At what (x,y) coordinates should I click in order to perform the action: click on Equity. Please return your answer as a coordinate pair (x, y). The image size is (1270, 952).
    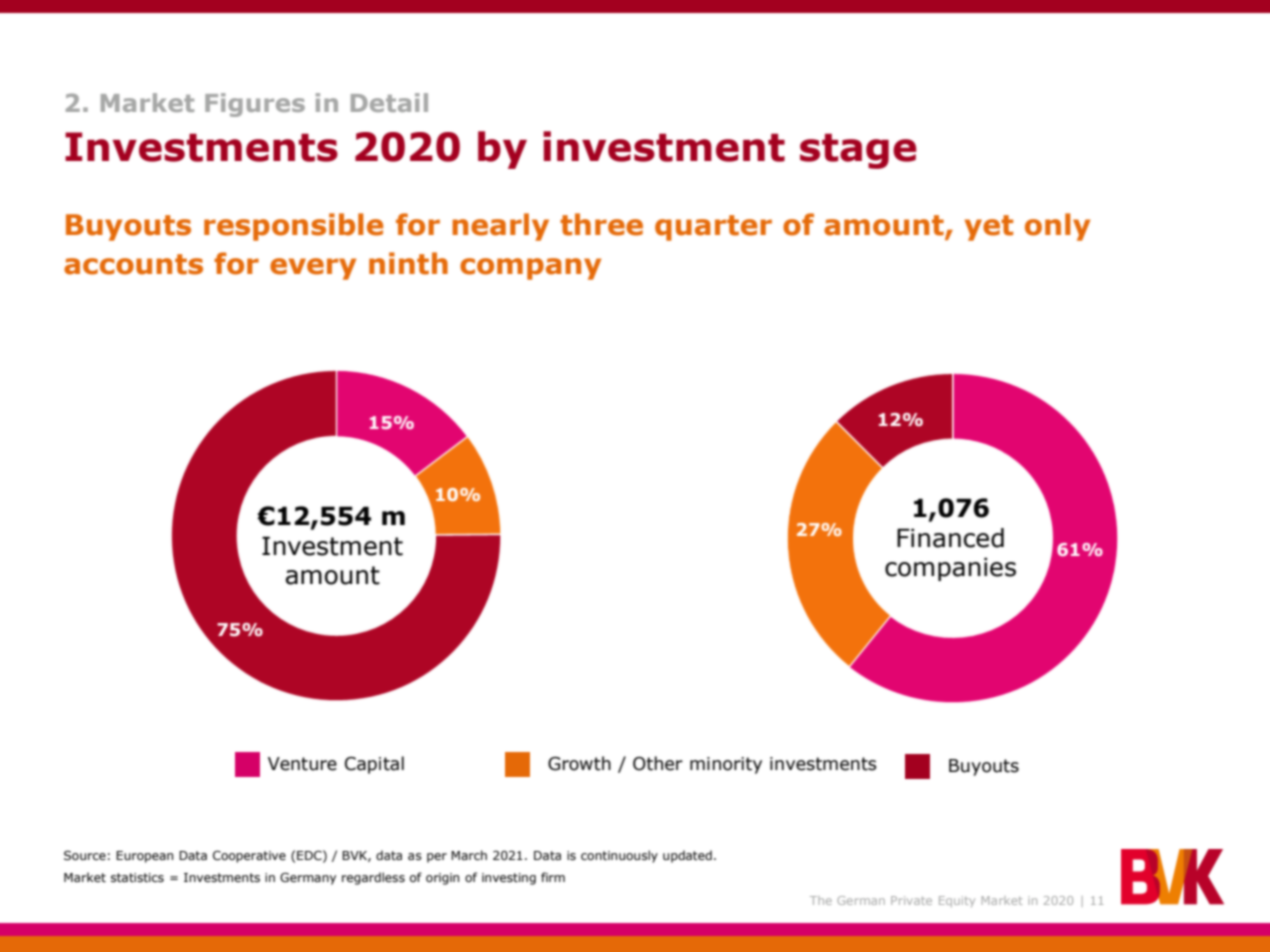
    Looking at the image, I should click on (957, 901).
